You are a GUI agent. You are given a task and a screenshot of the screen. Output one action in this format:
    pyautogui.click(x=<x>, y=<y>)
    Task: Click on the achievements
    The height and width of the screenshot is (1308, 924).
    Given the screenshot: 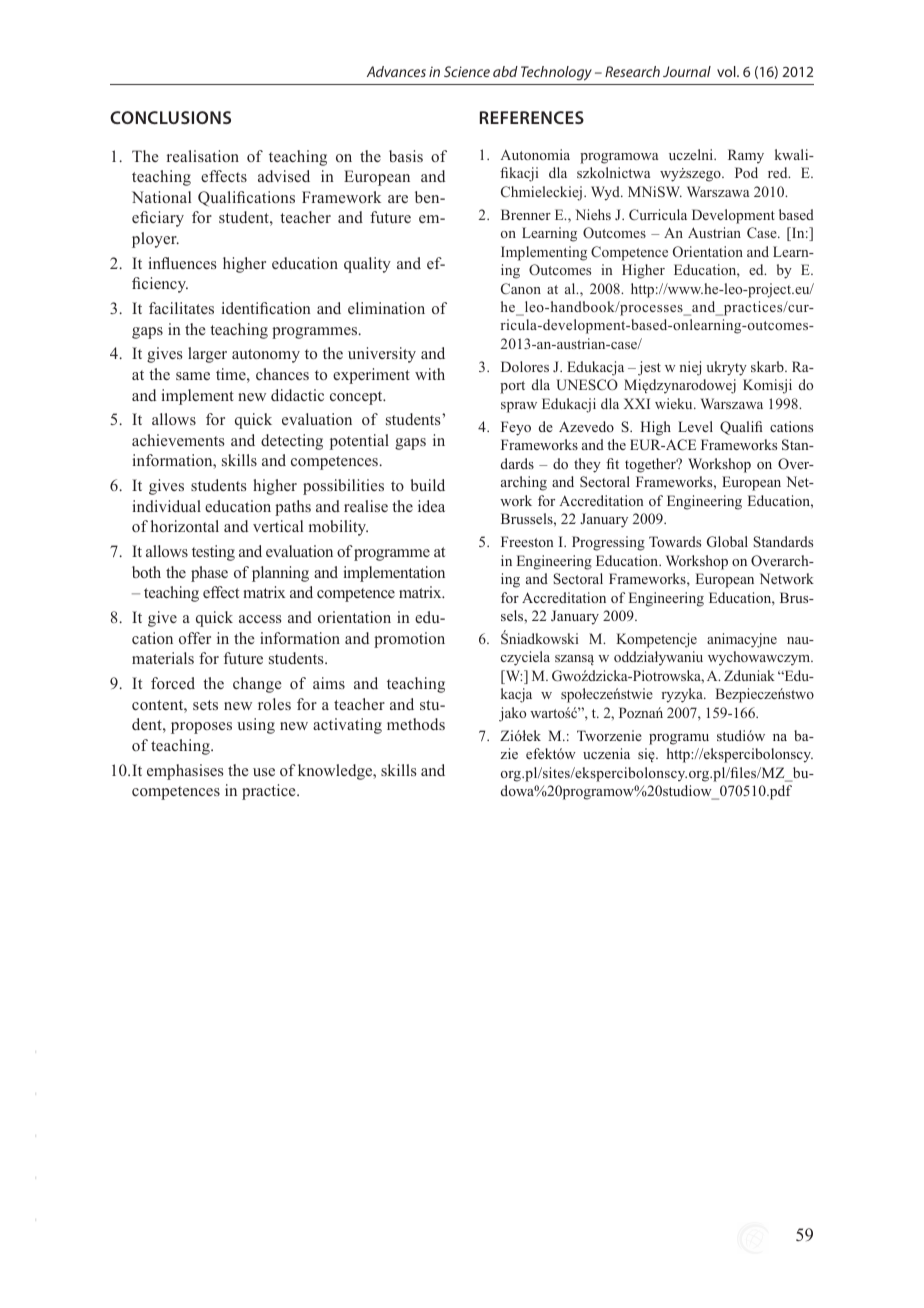 What is the action you would take?
    pyautogui.click(x=178, y=440)
